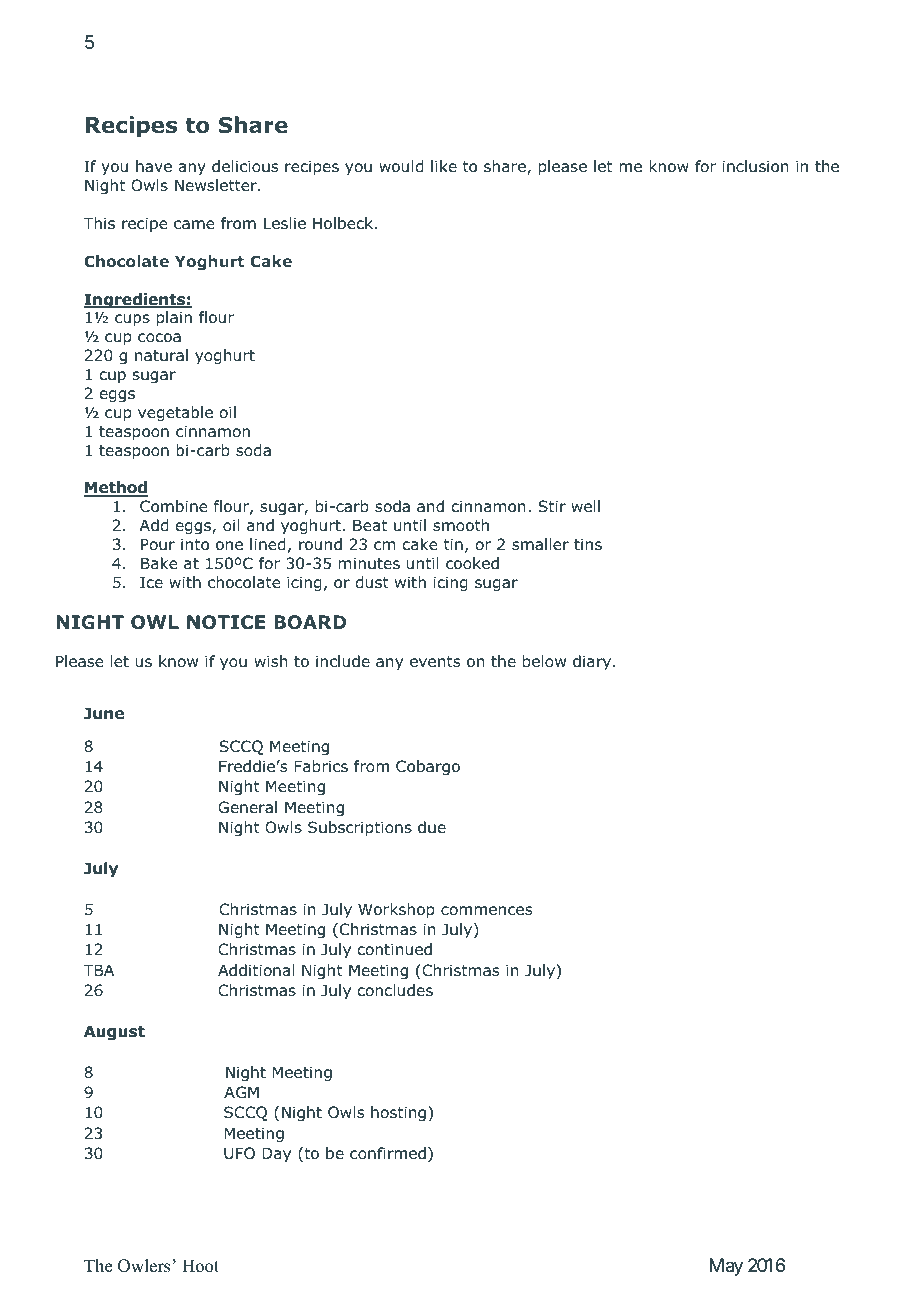 This image has width=924, height=1308. Describe the element at coordinates (756, 166) in the image. I see `inclusion` at that location.
